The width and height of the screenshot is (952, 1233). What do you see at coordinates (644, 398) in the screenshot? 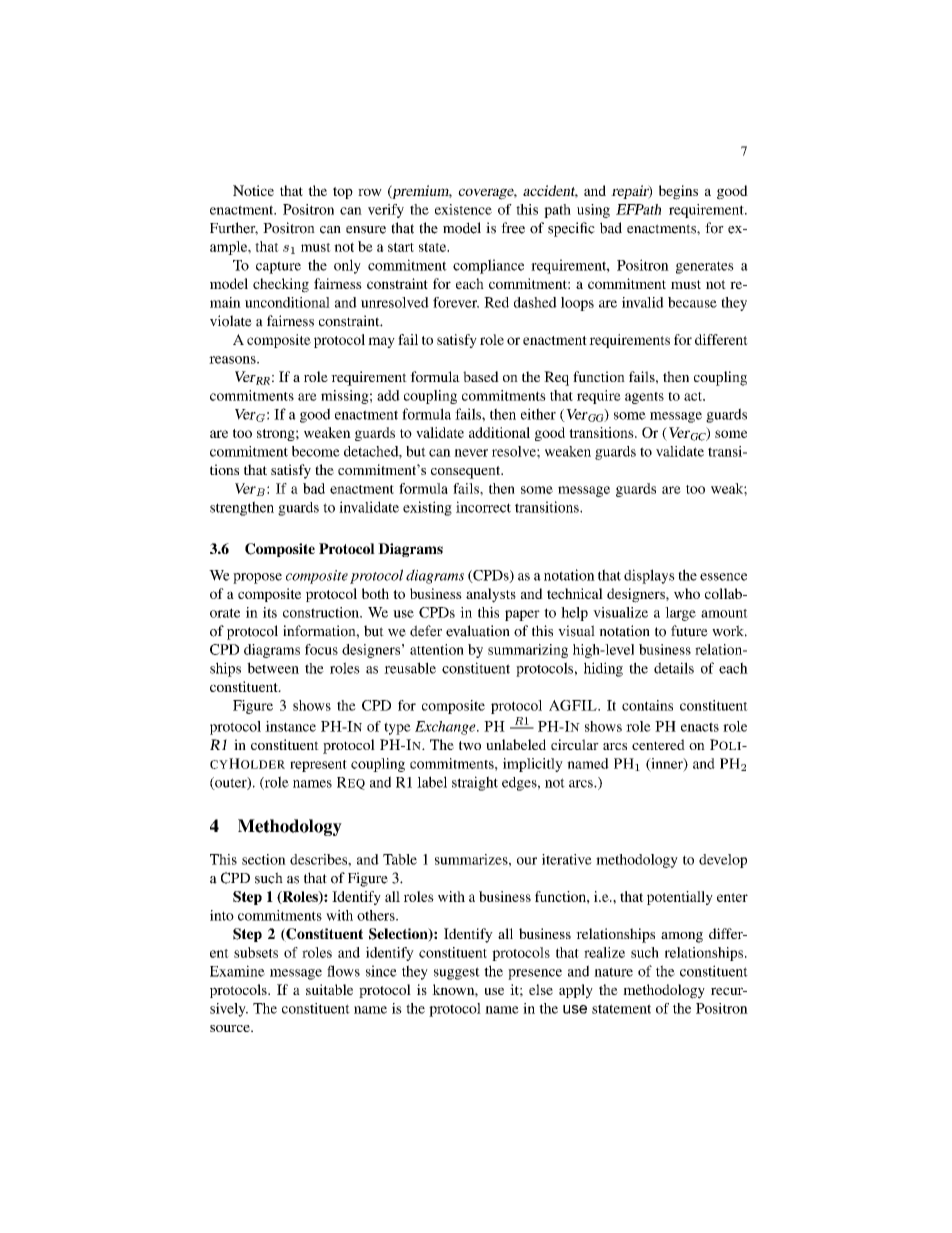
I see `agents` at bounding box center [644, 398].
